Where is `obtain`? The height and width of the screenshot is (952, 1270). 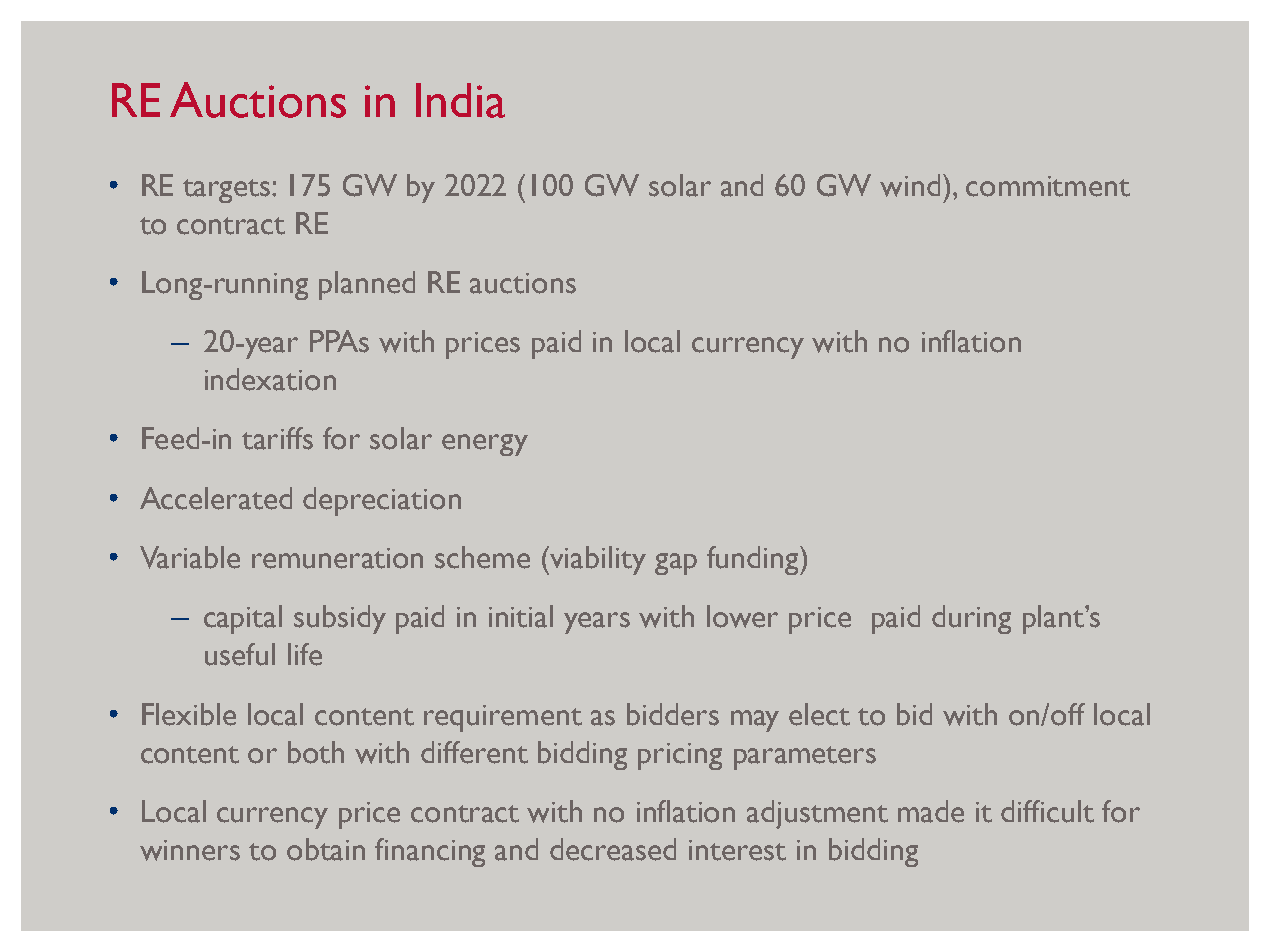
obtain is located at coordinates (326, 849).
